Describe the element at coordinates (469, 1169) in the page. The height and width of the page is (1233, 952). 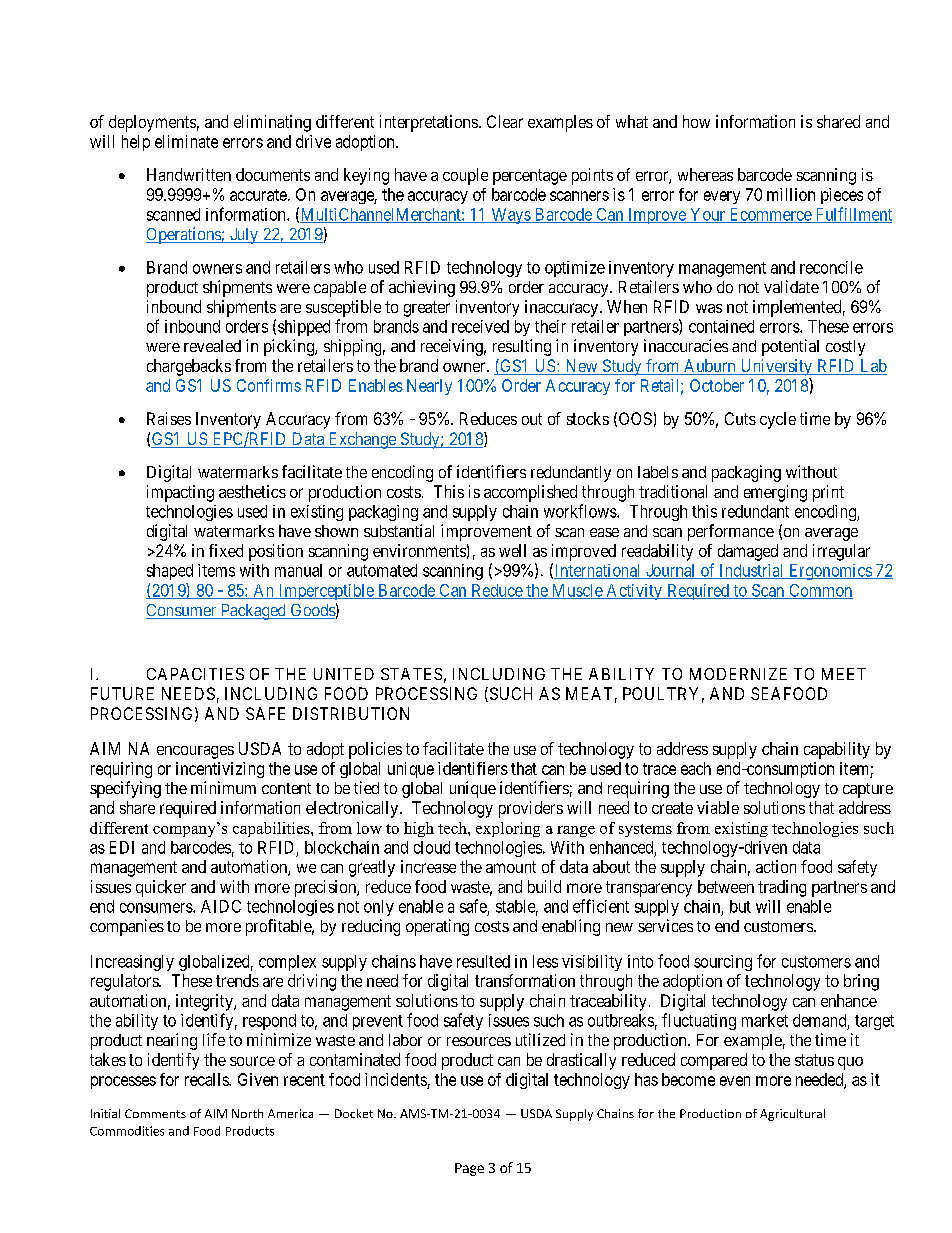
I see `Page` at that location.
